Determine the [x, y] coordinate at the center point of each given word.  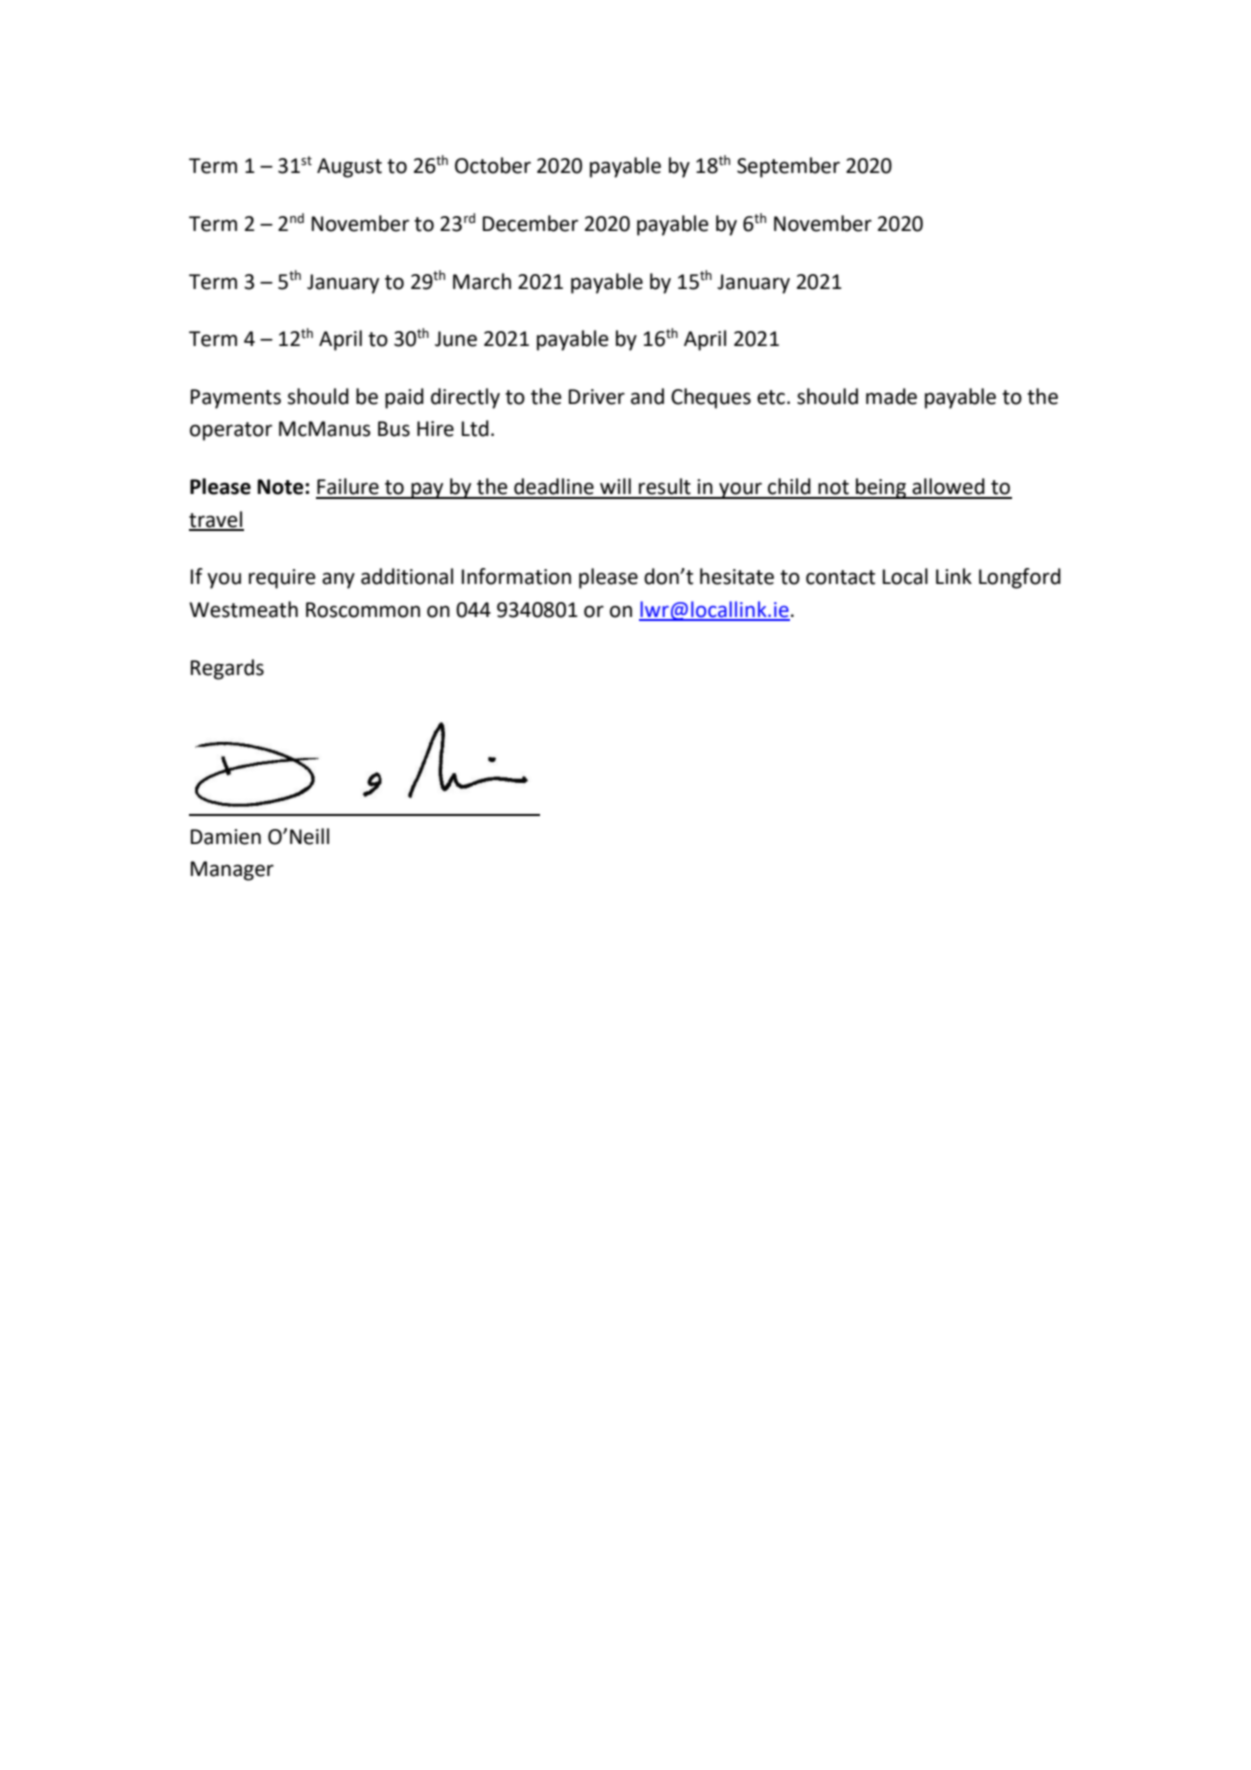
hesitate [737, 576]
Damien [226, 837]
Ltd [475, 428]
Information [516, 576]
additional [407, 576]
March [482, 281]
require [282, 579]
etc [771, 397]
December [530, 223]
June [456, 339]
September [788, 167]
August [349, 168]
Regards [227, 669]
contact [840, 577]
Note [281, 487]
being [881, 488]
